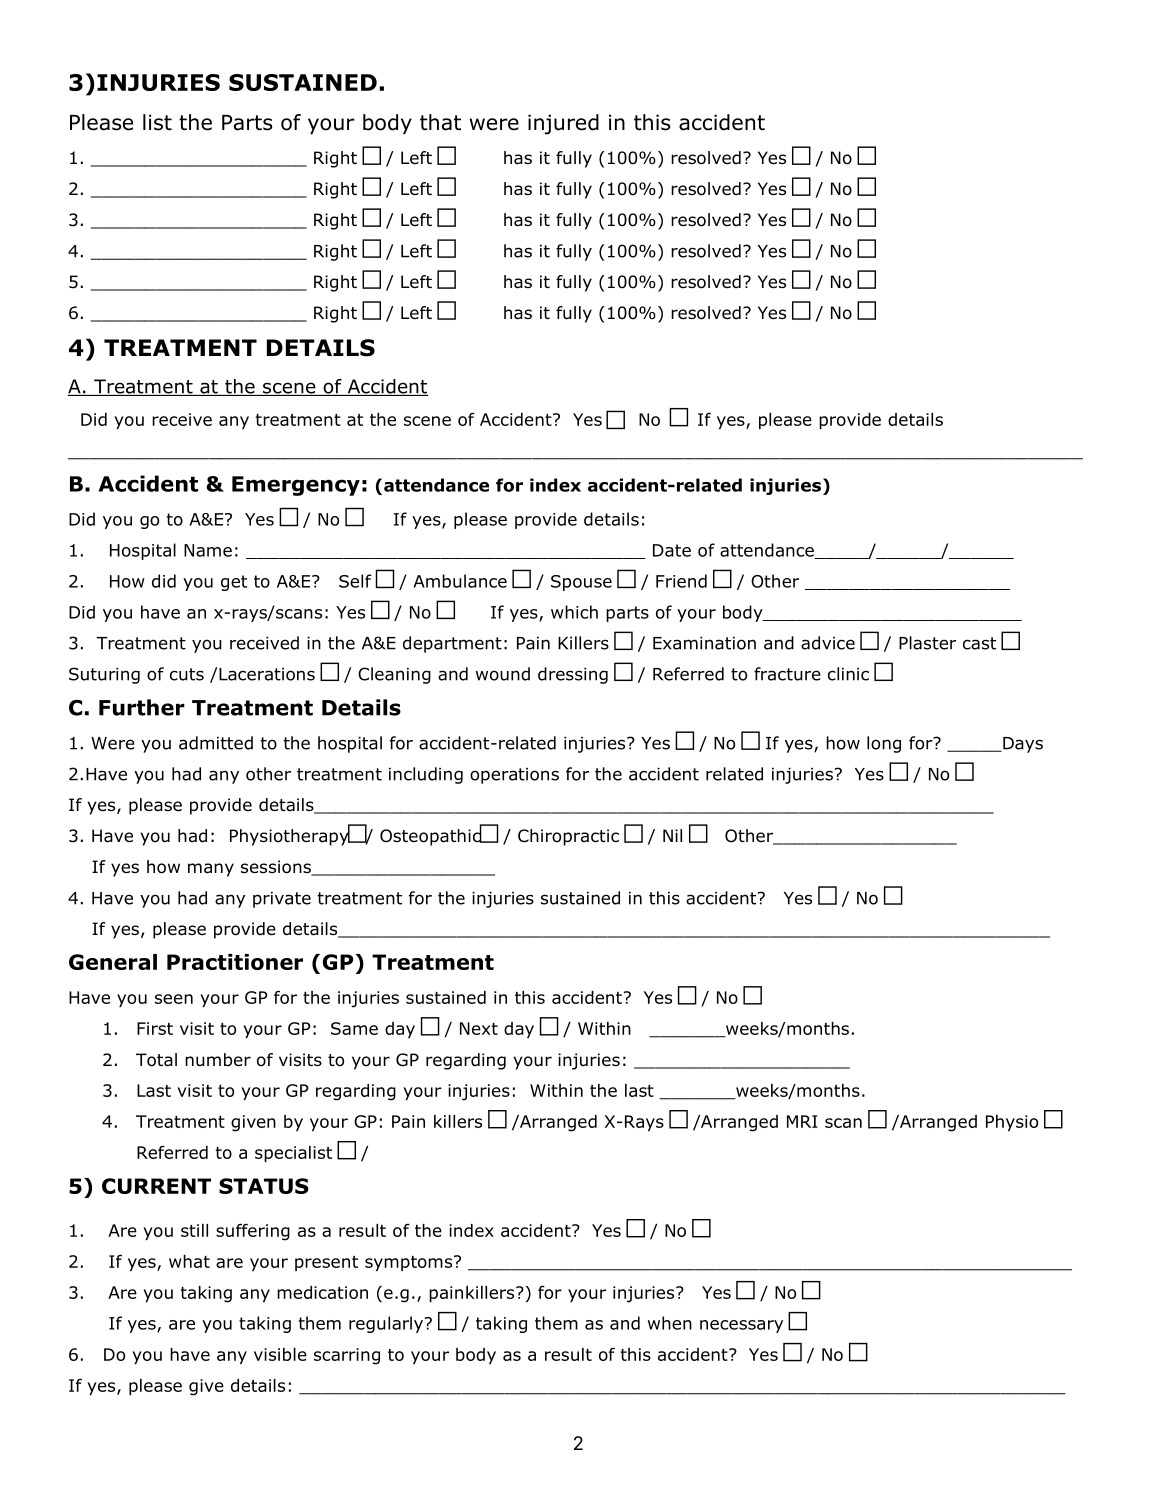 This screenshot has width=1155, height=1495. What do you see at coordinates (672, 550) in the screenshot?
I see `Date` at bounding box center [672, 550].
